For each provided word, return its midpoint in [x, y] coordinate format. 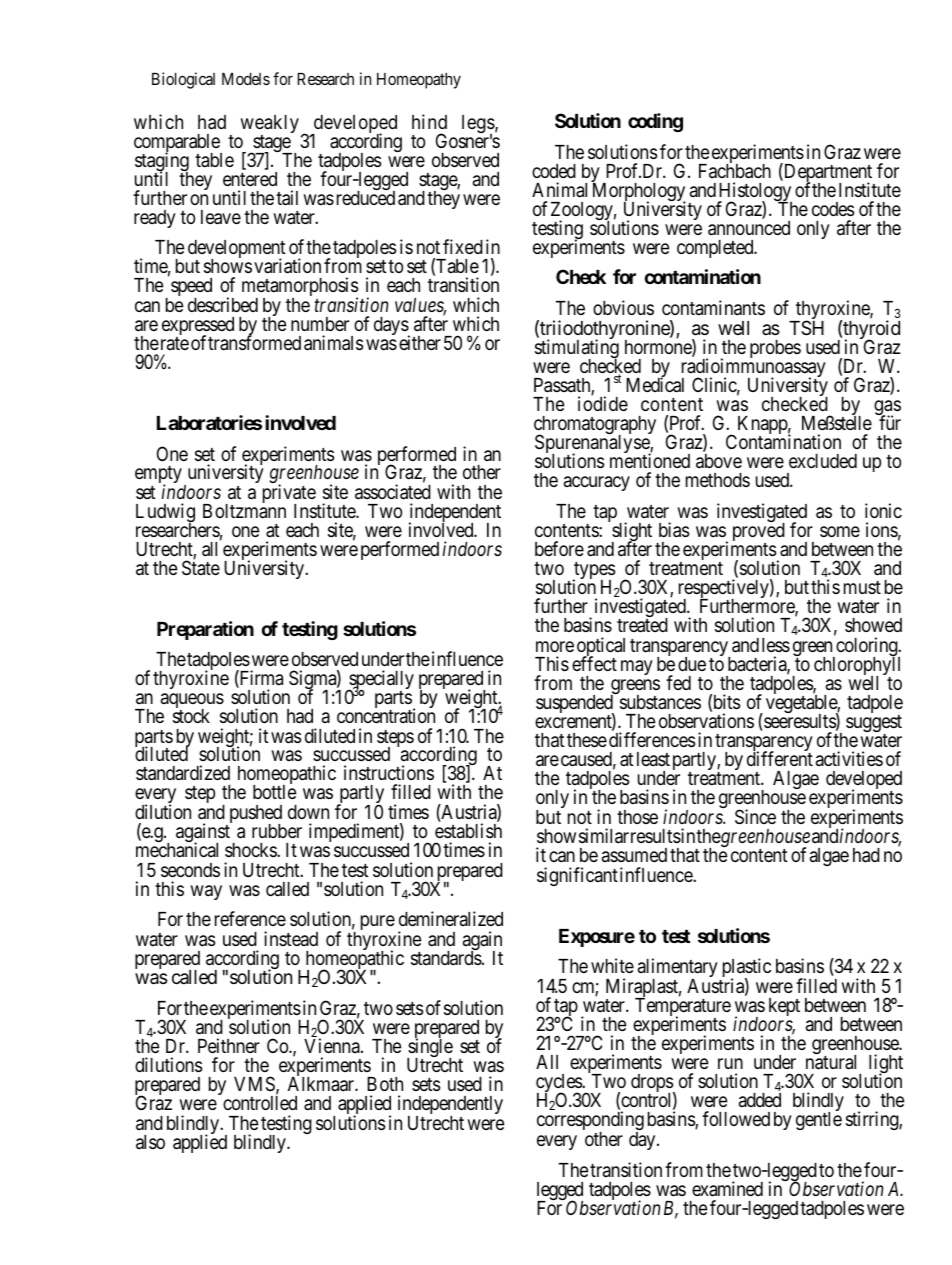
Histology [754, 193]
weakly [269, 125]
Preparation [205, 630]
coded [554, 171]
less [776, 645]
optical [601, 648]
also [150, 1142]
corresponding [590, 1122]
